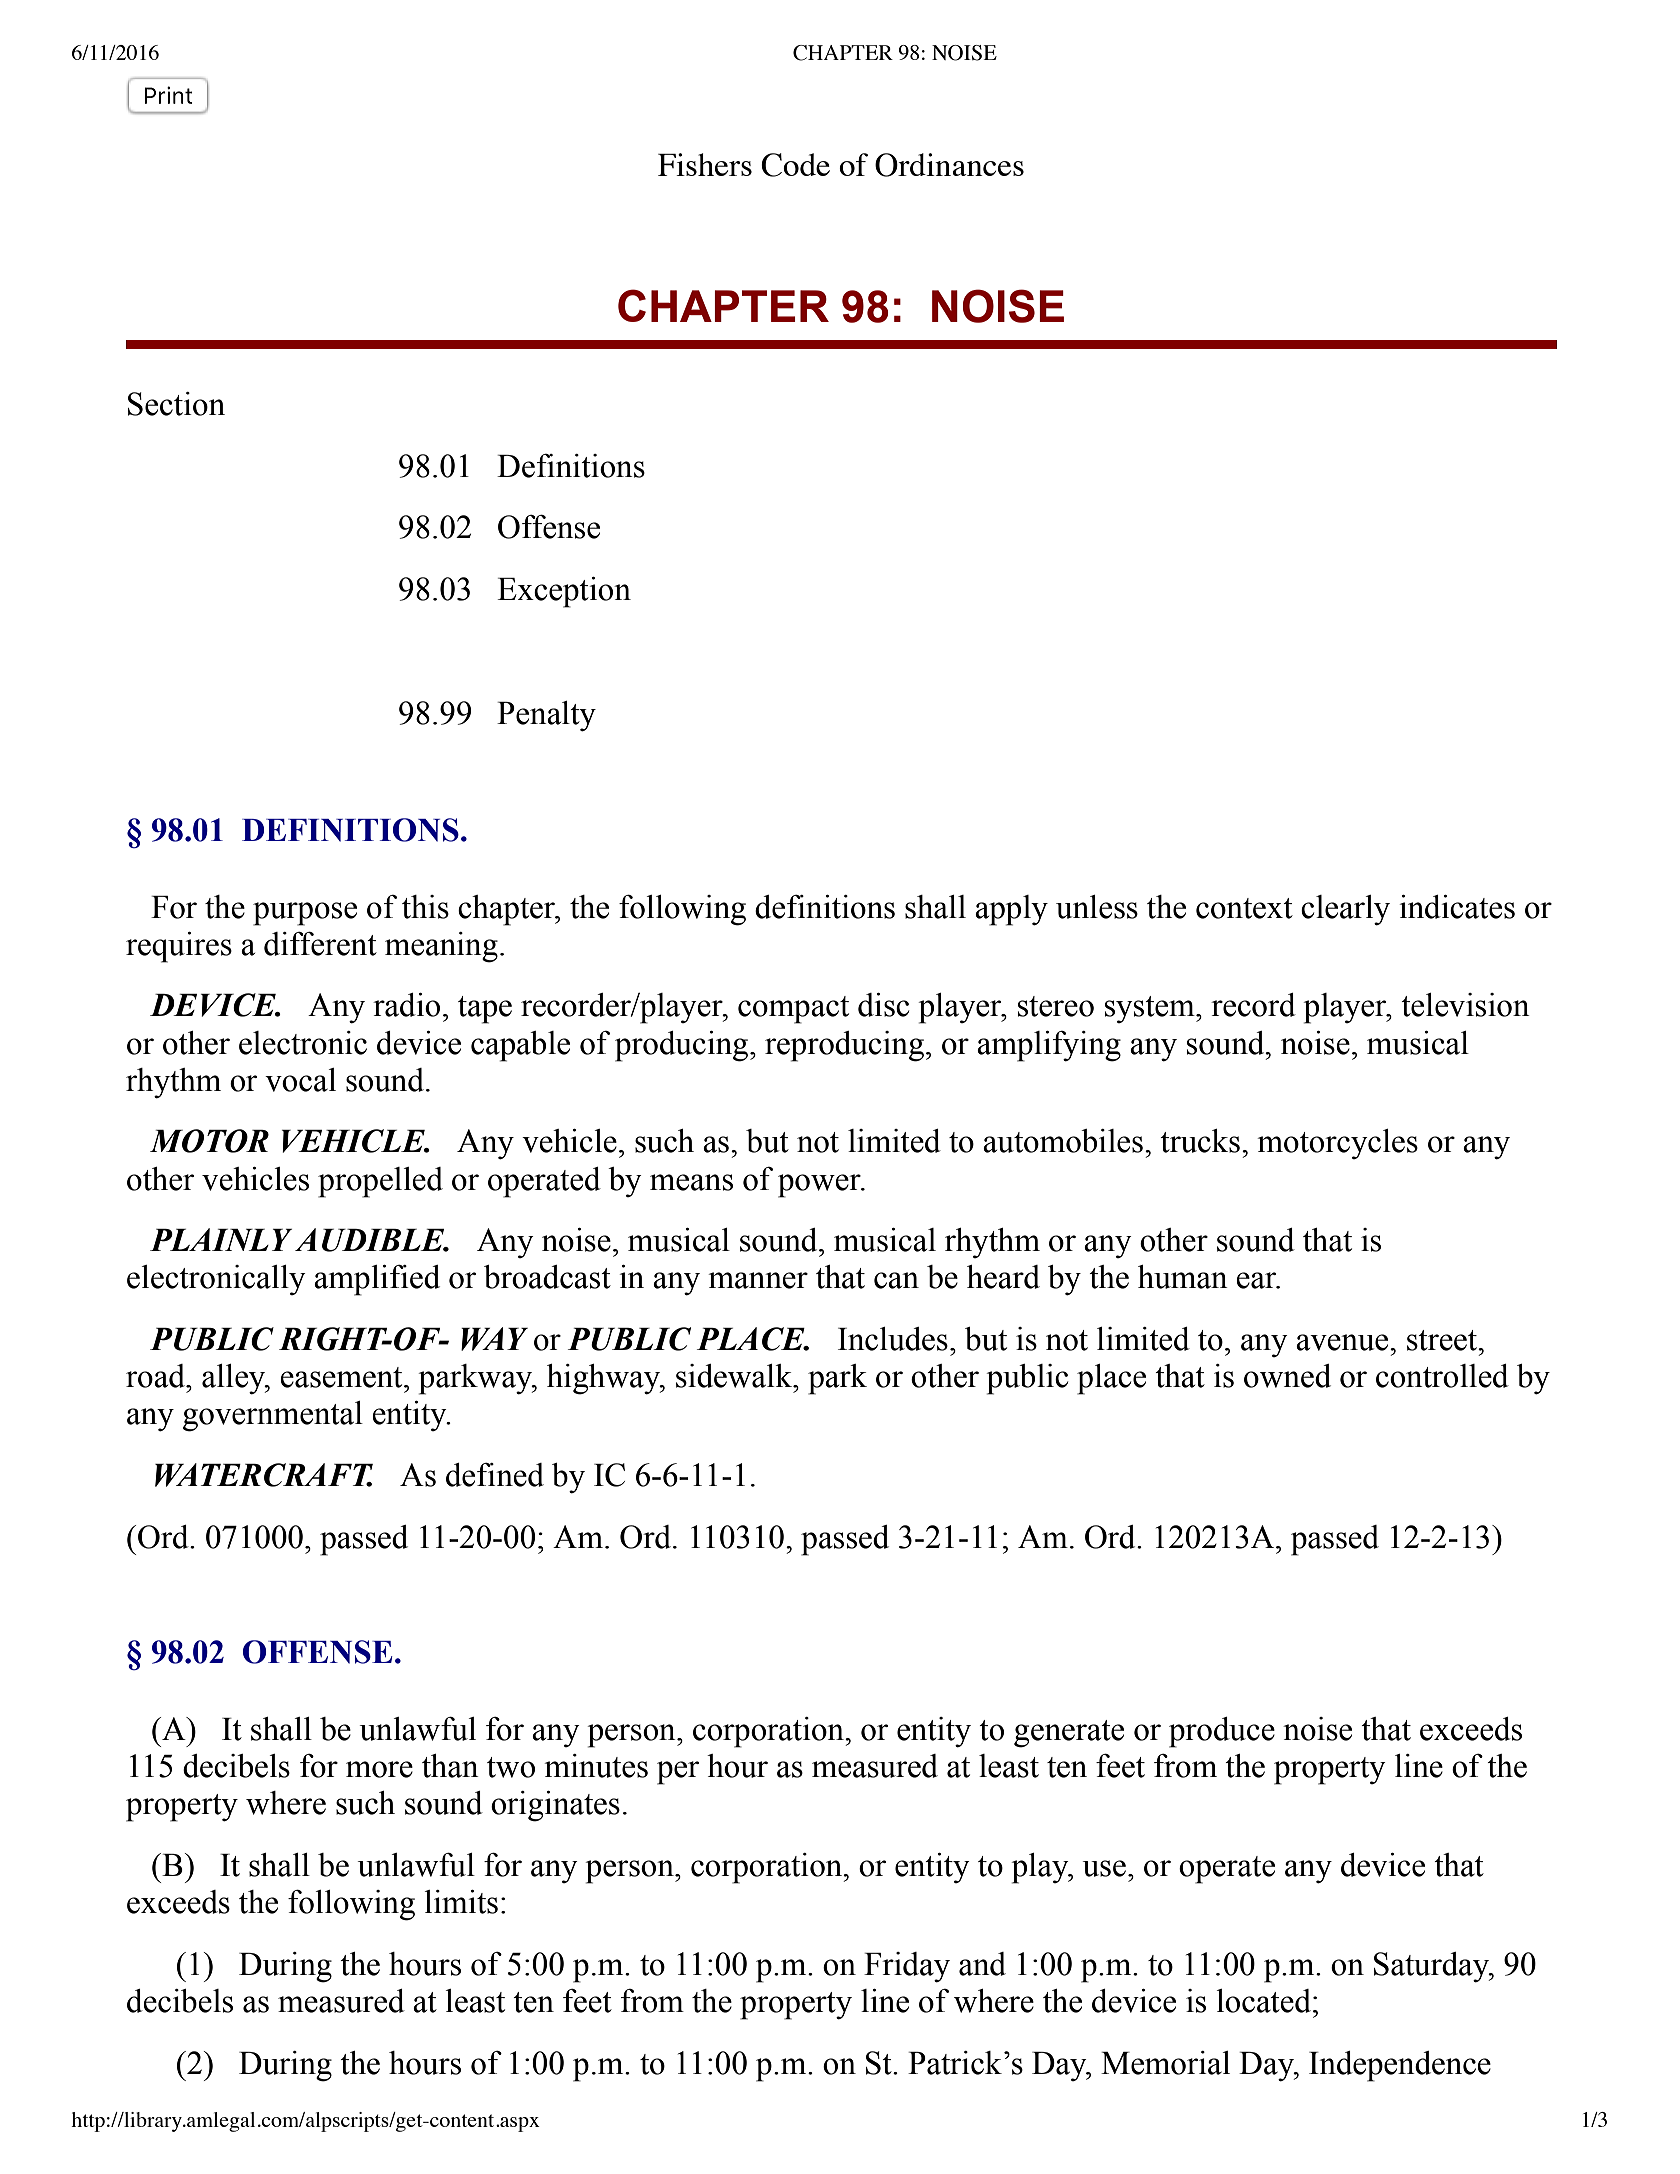  Describe the element at coordinates (820, 1186) in the screenshot. I see `power` at that location.
